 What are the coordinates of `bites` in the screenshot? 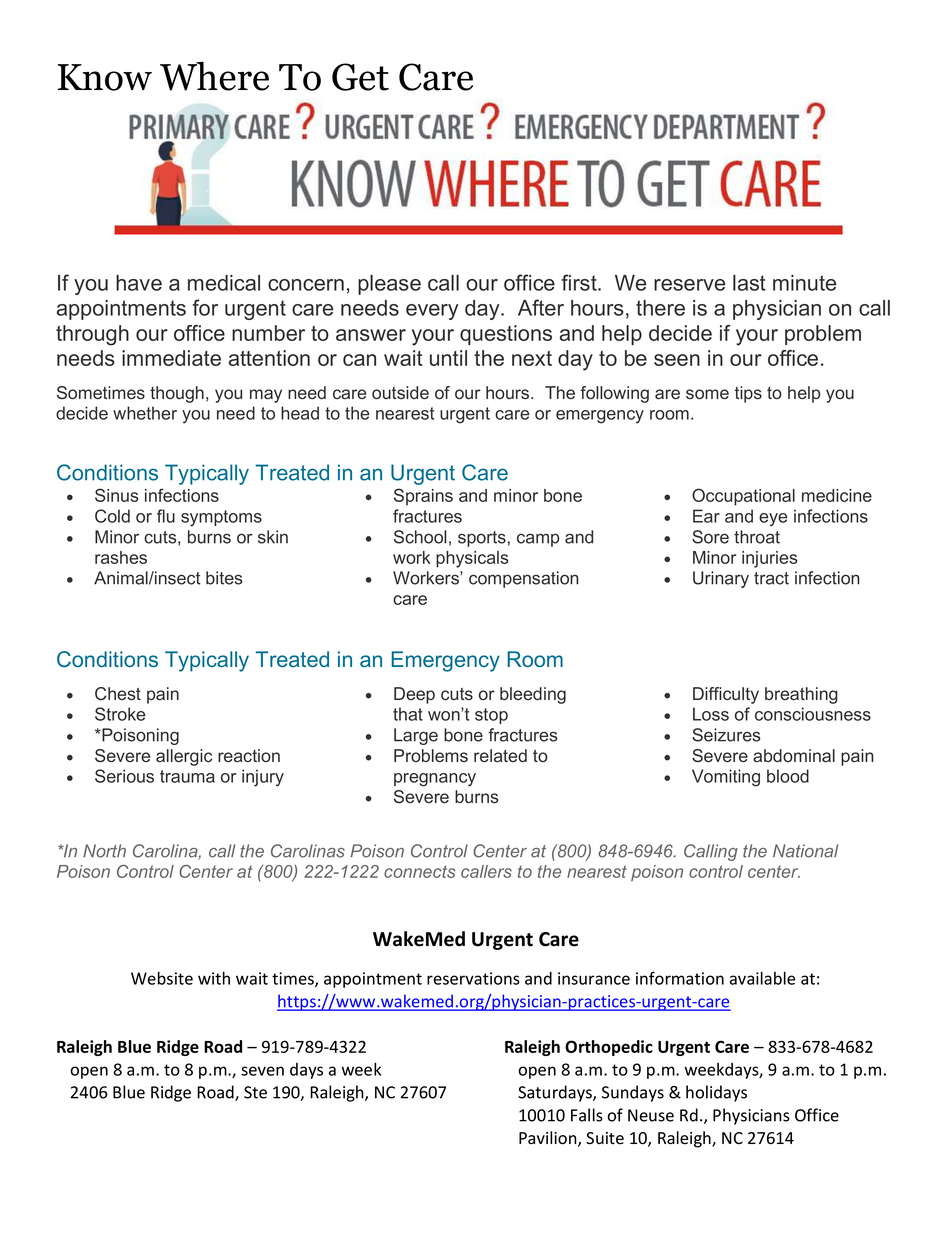 It's located at (224, 578).
